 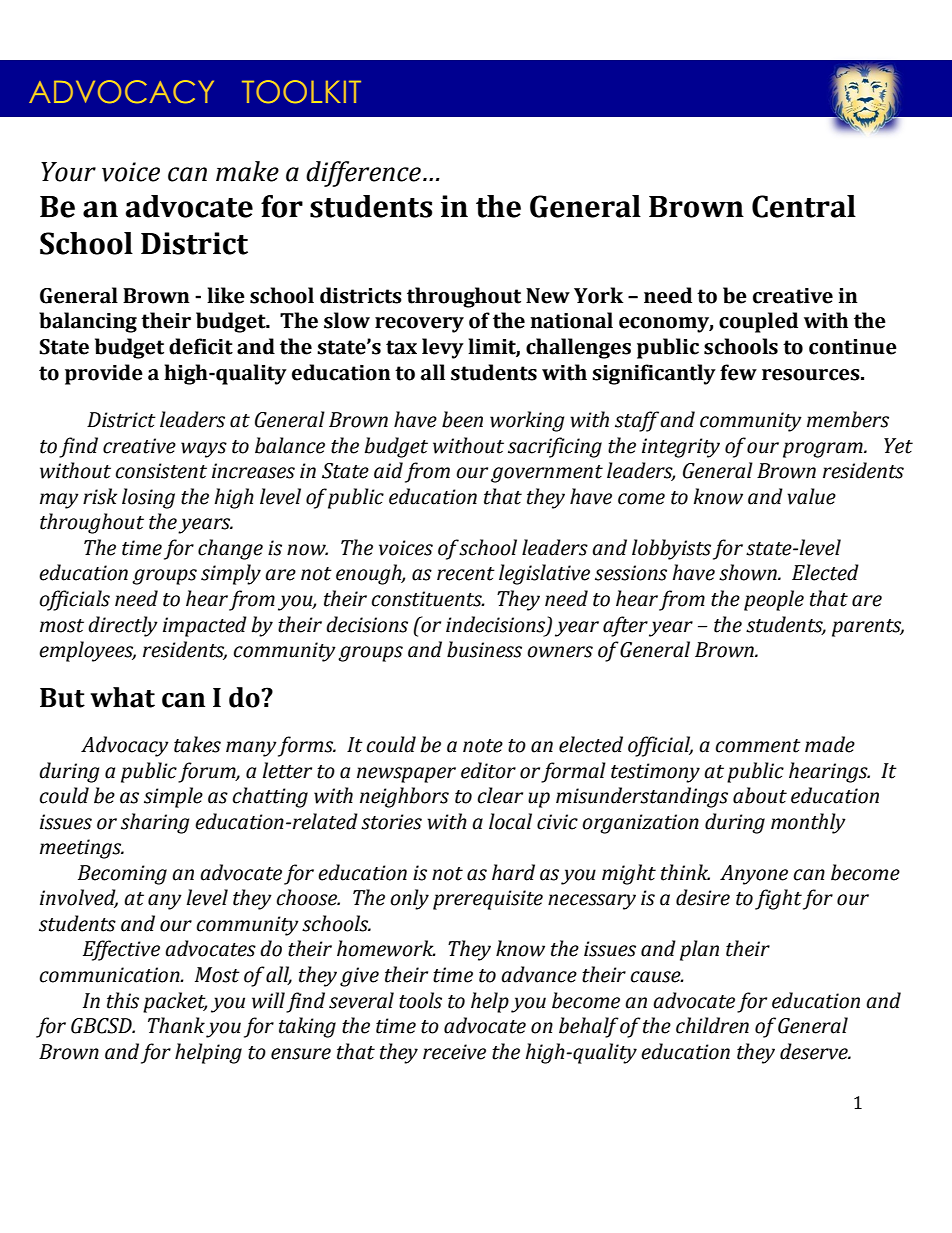 I want to click on Central, so click(x=804, y=206).
